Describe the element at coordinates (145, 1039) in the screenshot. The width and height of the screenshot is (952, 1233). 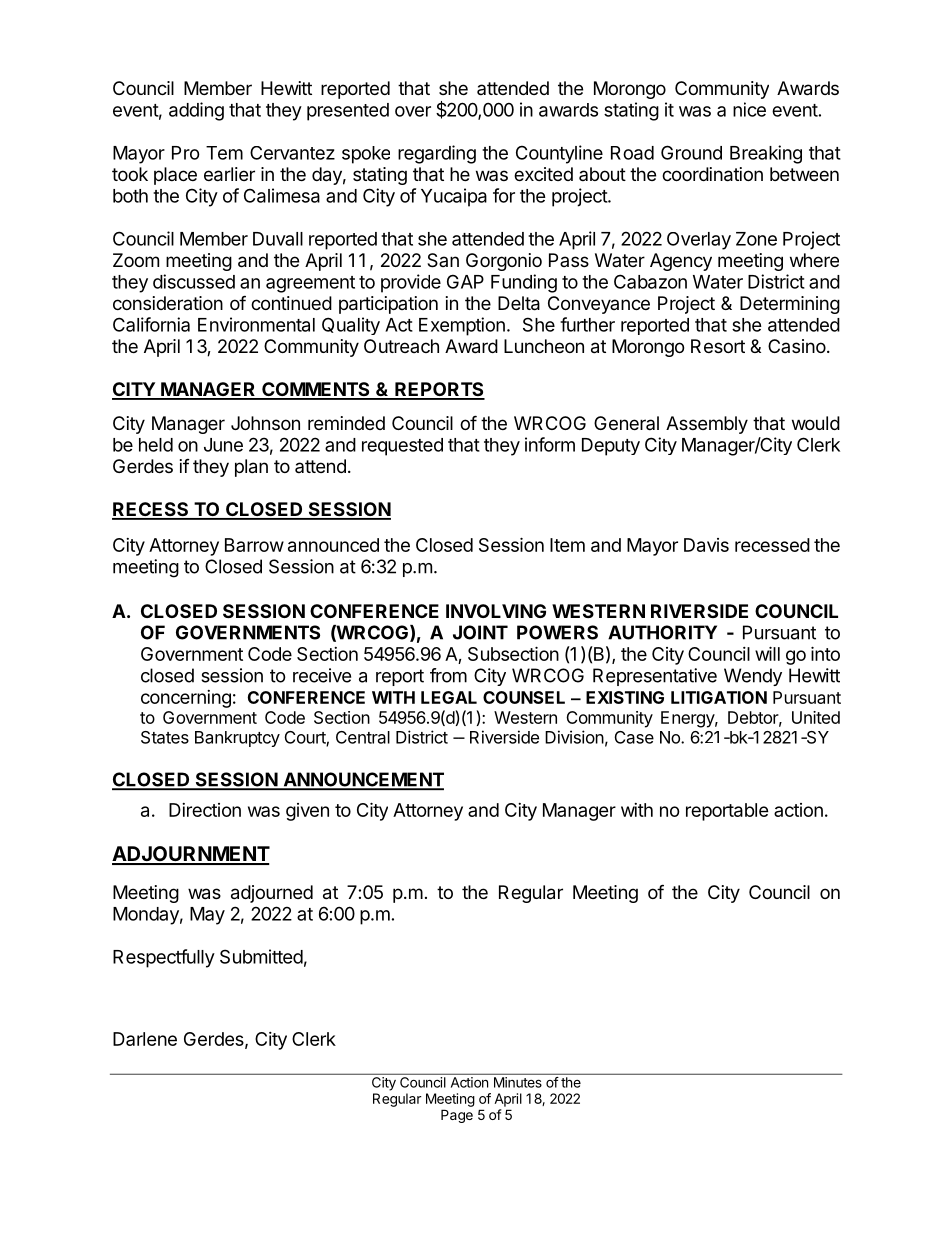
I see `Darlene` at that location.
